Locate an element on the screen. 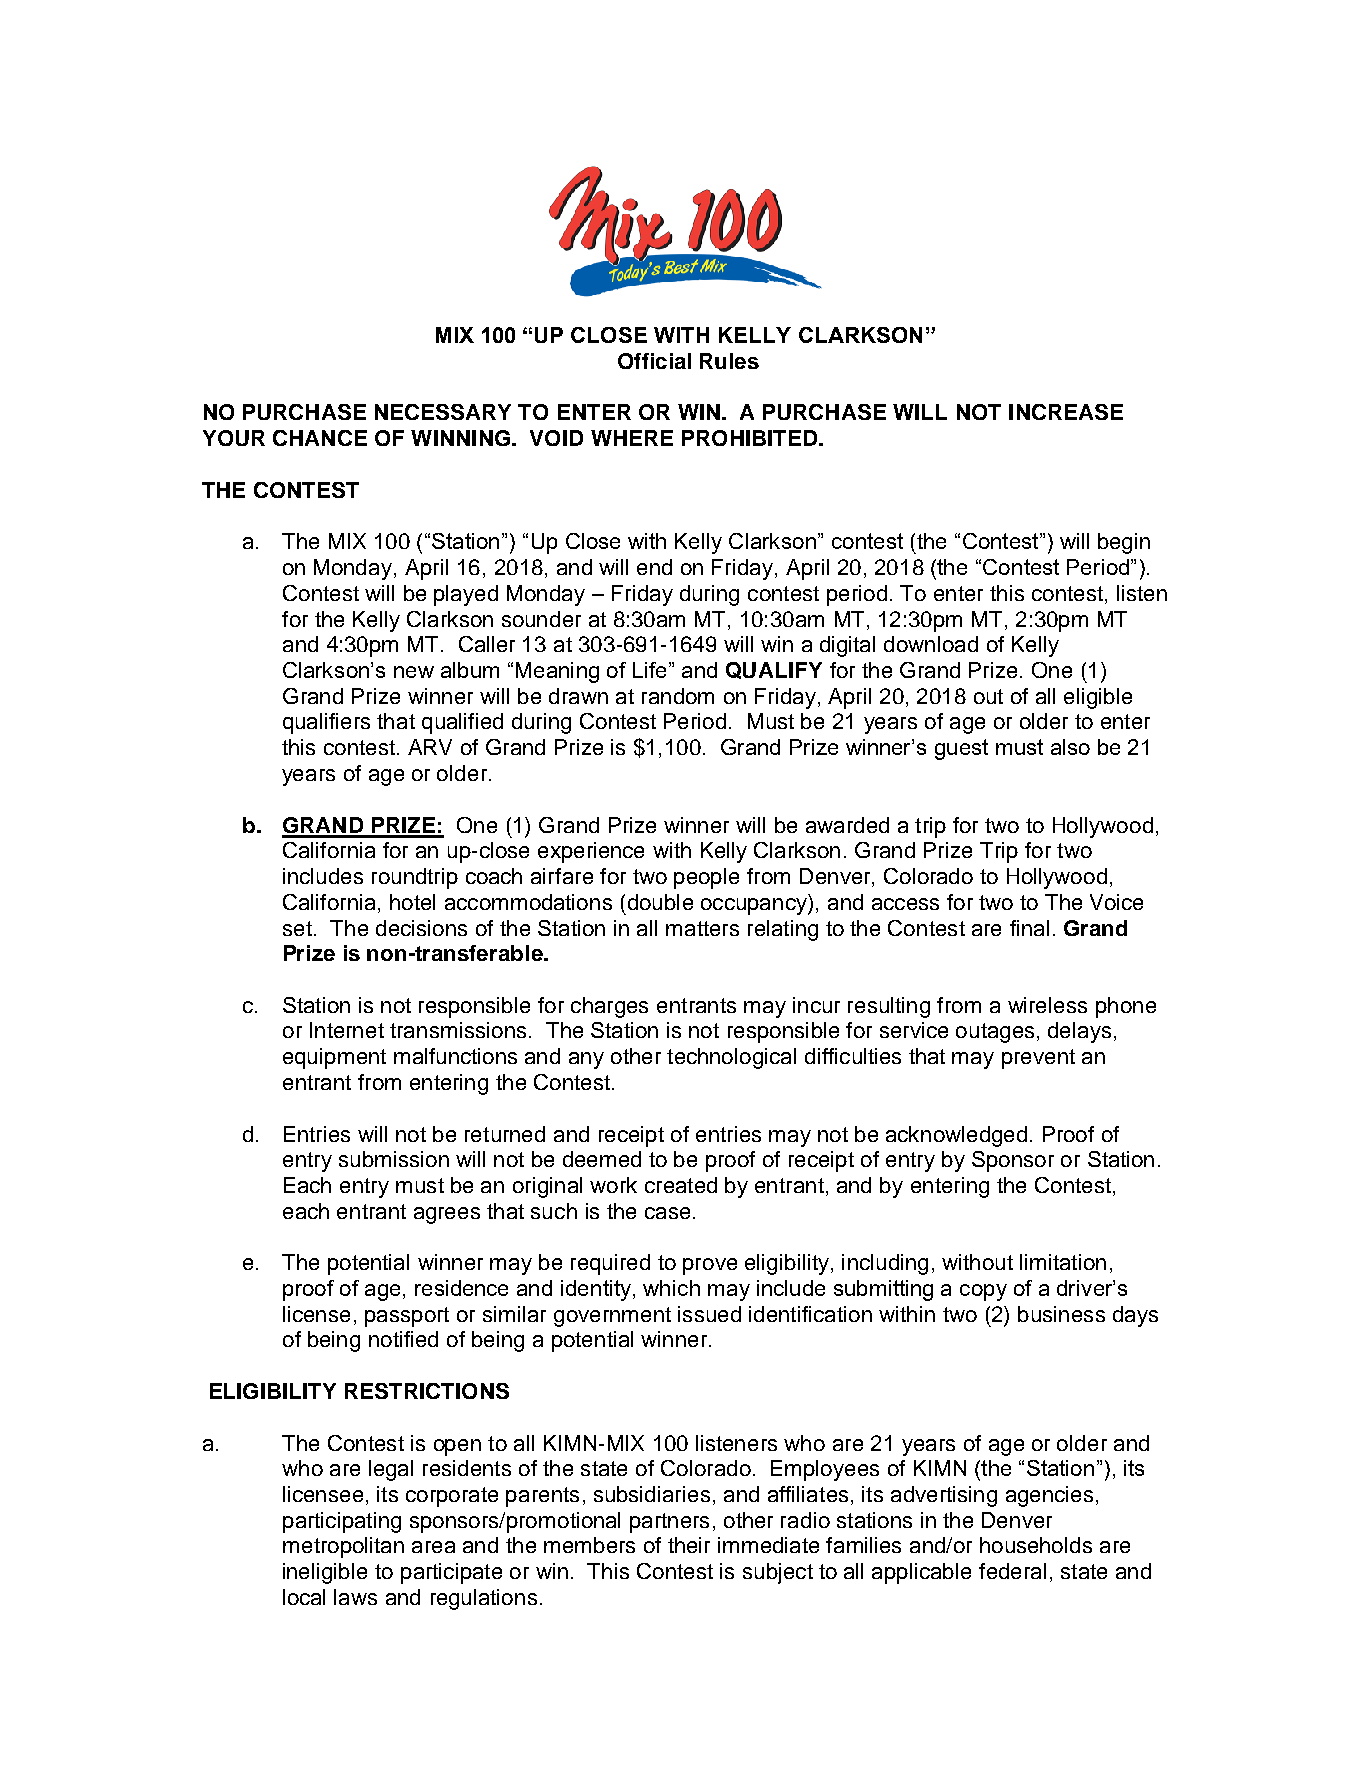  limitation is located at coordinates (1063, 1262).
